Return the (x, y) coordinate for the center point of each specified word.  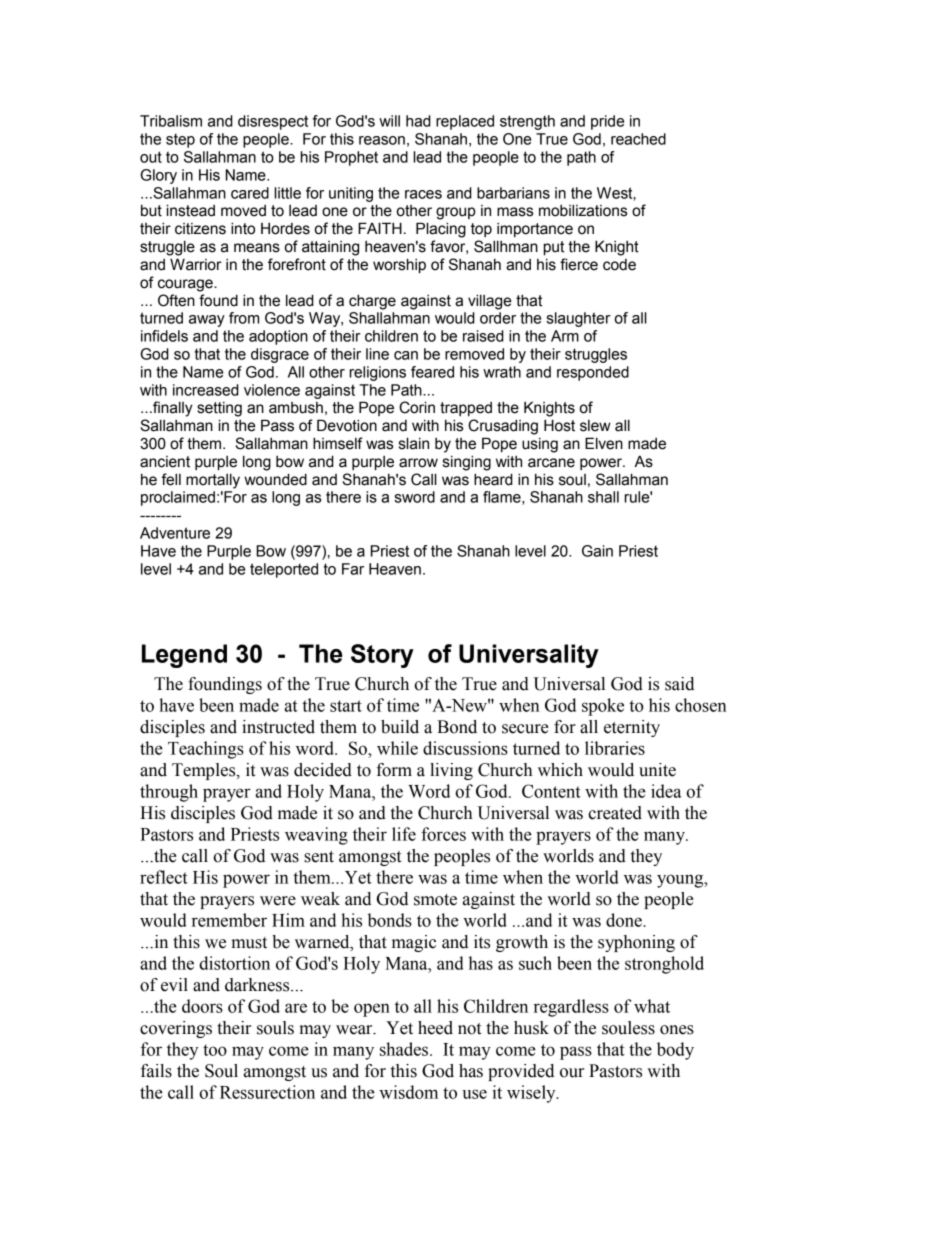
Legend (184, 656)
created (615, 813)
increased (206, 390)
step (180, 141)
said (679, 684)
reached (638, 139)
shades (405, 1049)
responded (593, 373)
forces (443, 834)
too (215, 1050)
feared (432, 372)
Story (382, 656)
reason (382, 140)
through (169, 793)
